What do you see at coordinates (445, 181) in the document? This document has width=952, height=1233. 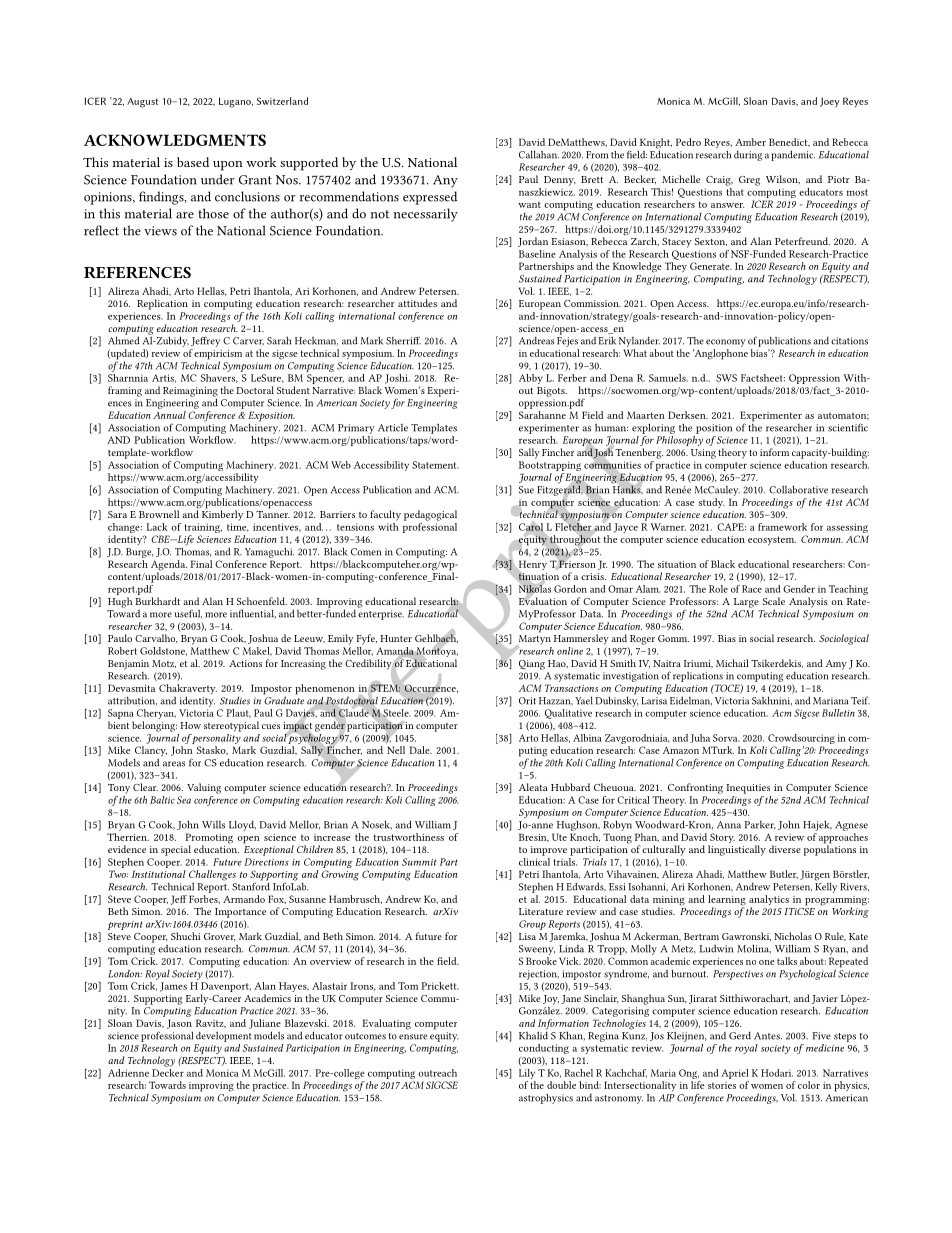 I see `Any` at bounding box center [445, 181].
